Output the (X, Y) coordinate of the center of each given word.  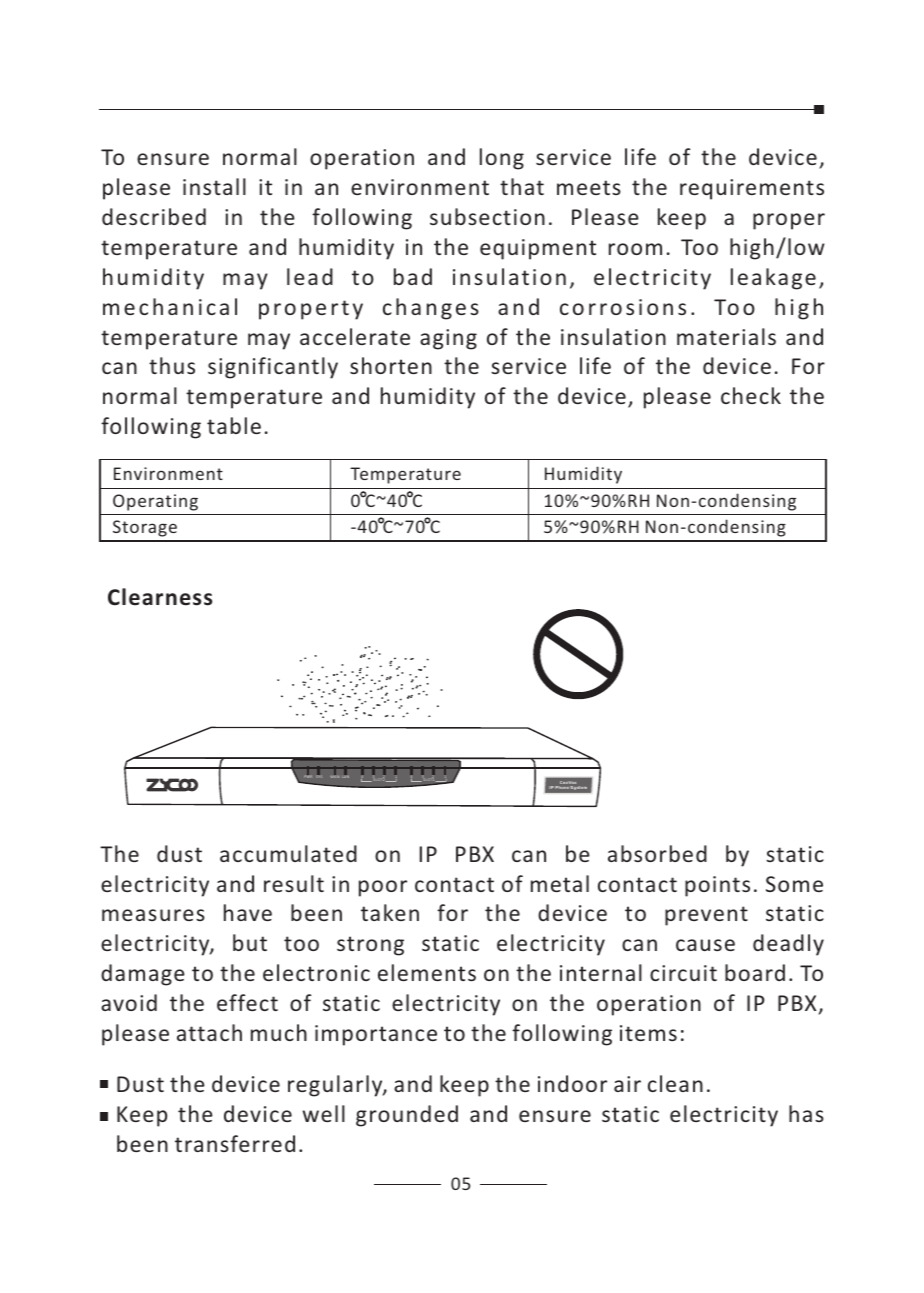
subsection (487, 216)
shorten (391, 365)
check (751, 395)
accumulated (288, 853)
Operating (155, 502)
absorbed (657, 853)
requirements (752, 189)
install (214, 186)
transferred (235, 1143)
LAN (345, 776)
